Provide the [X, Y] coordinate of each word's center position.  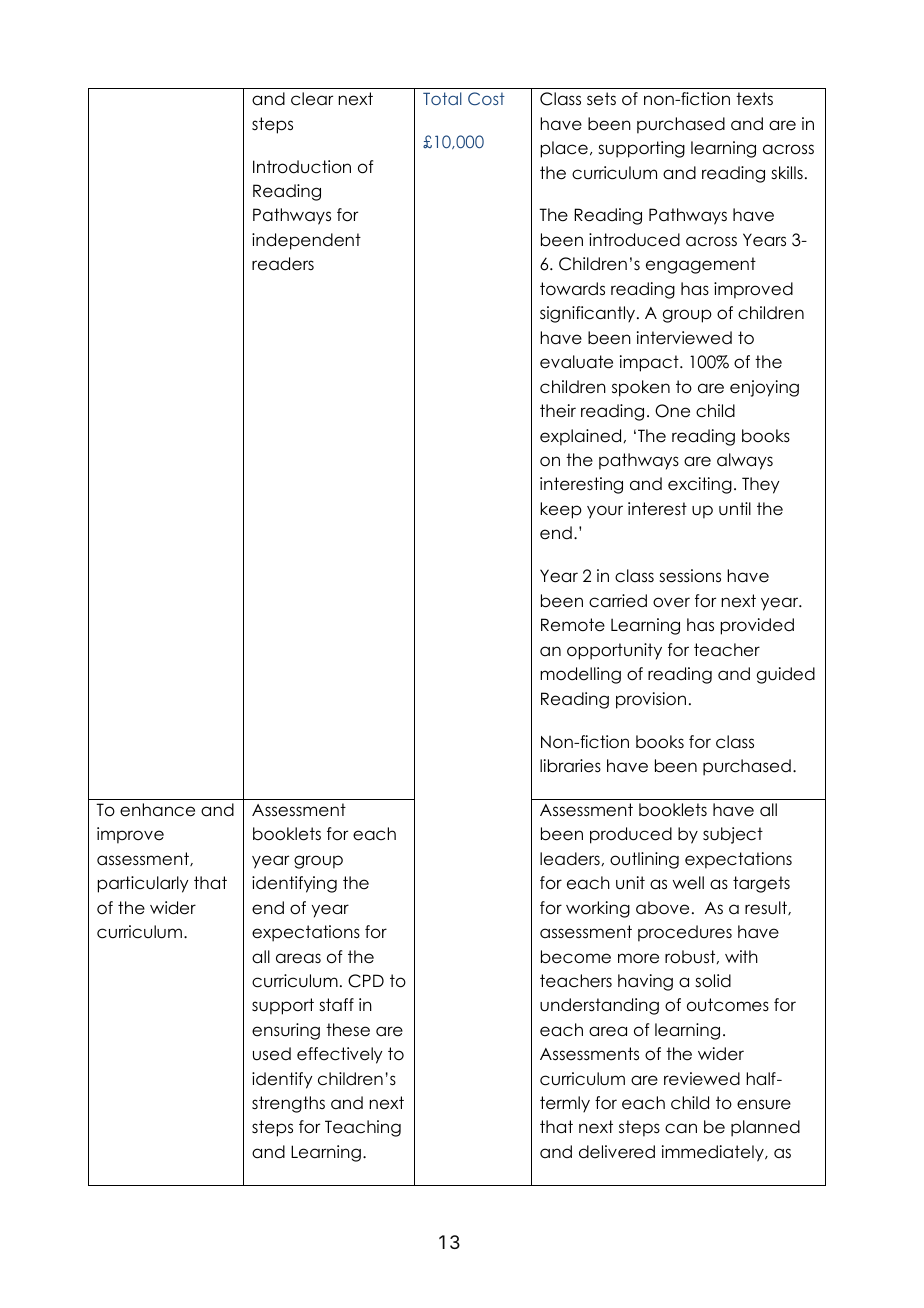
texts [754, 99]
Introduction [302, 167]
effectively [340, 1055]
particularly [143, 884]
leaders [571, 859]
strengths [288, 1104]
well [688, 883]
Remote [573, 625]
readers [283, 264]
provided [757, 626]
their [558, 411]
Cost [486, 99]
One [672, 411]
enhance [157, 810]
